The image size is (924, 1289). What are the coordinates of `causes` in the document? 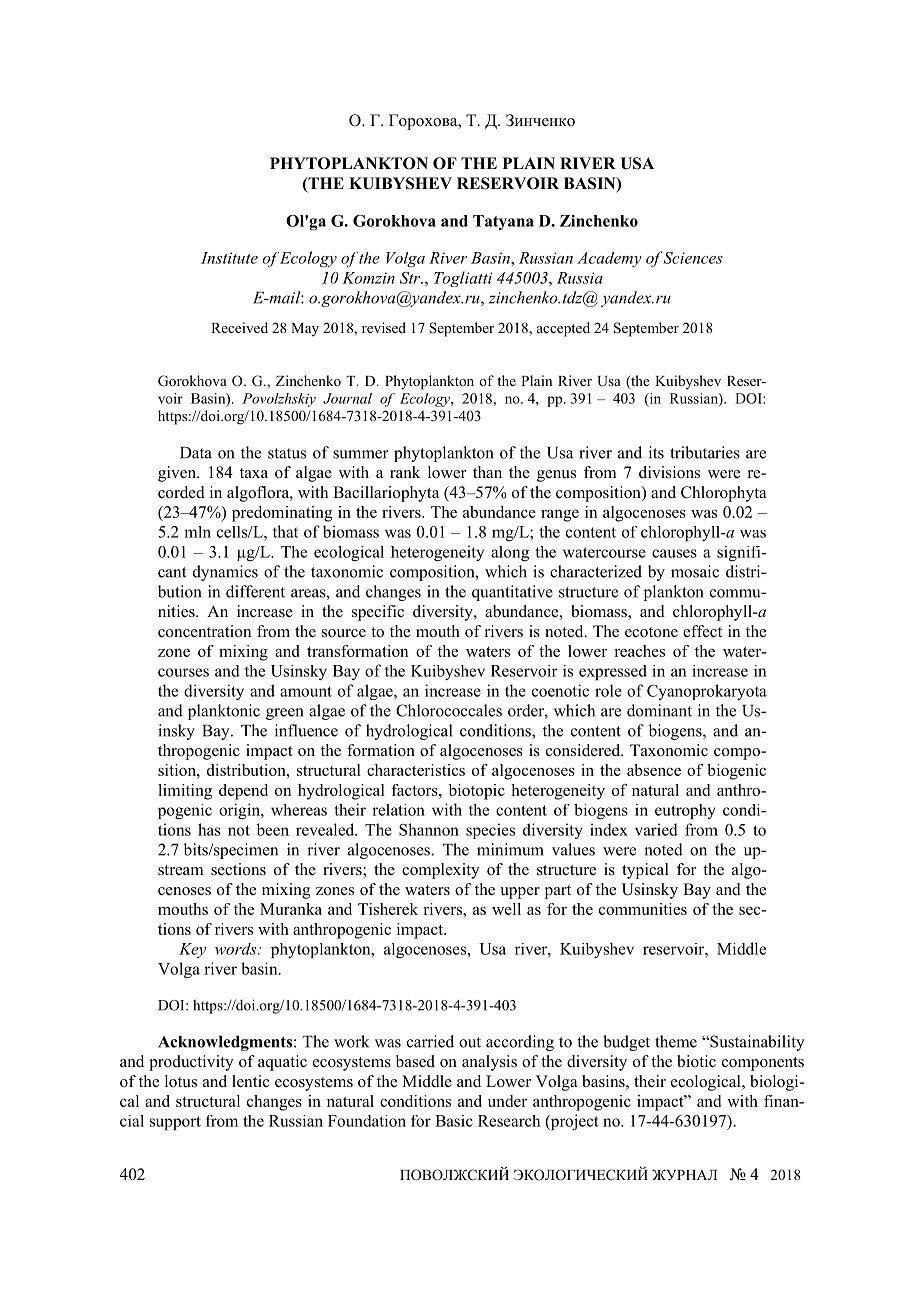 It's located at (674, 553).
